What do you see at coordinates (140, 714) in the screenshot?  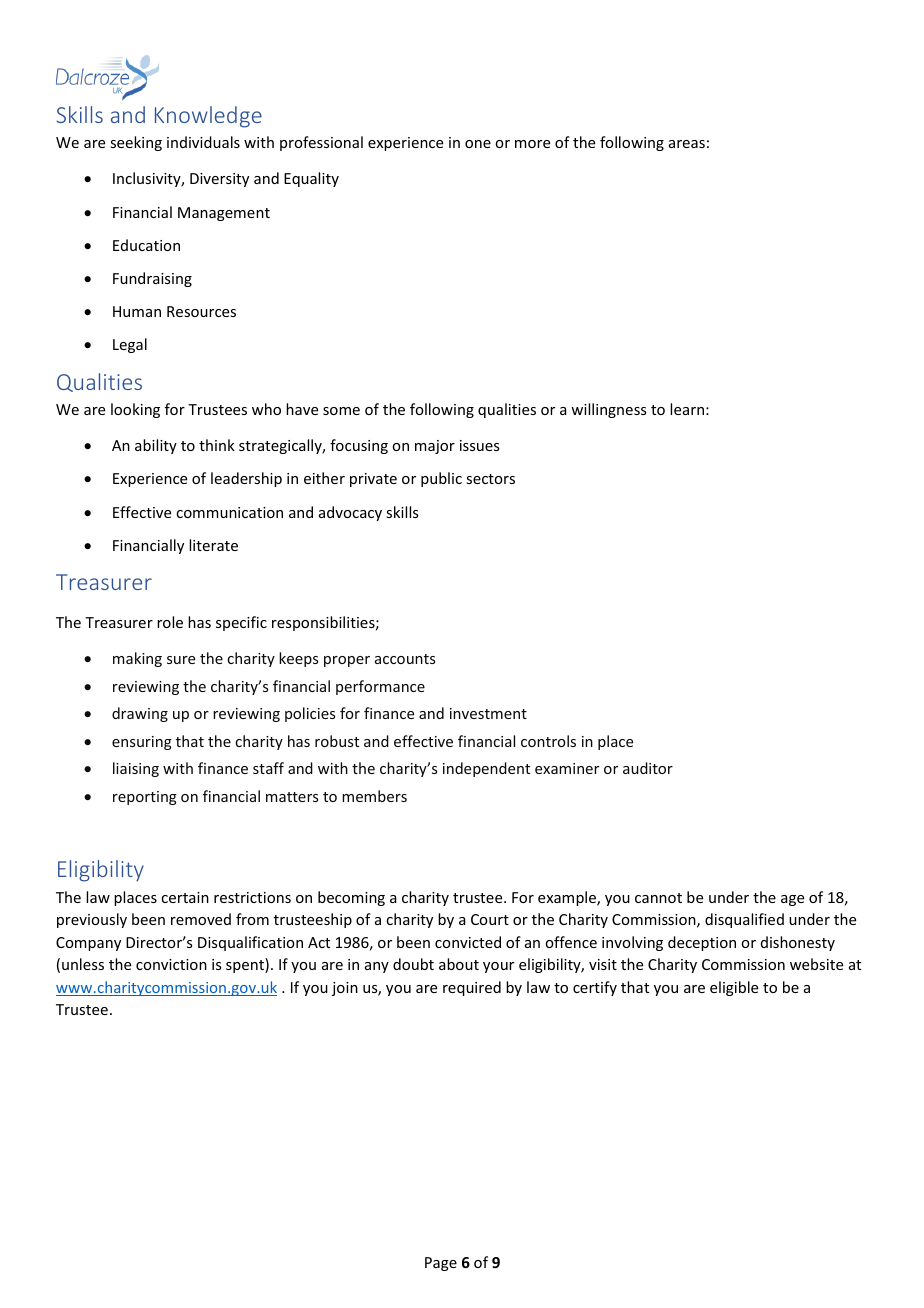 I see `drawing` at bounding box center [140, 714].
